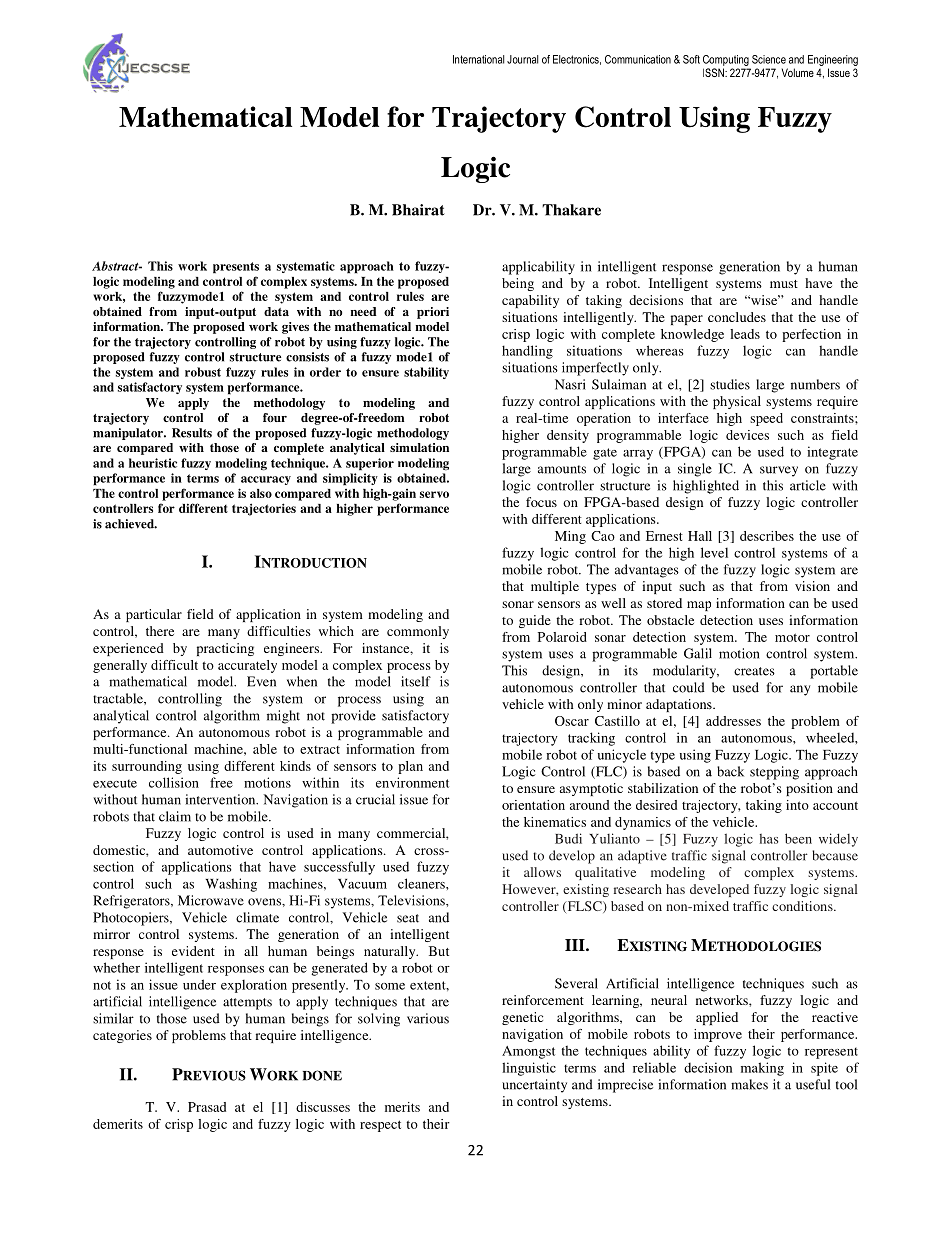 This page has width=952, height=1233. I want to click on guide, so click(535, 621).
